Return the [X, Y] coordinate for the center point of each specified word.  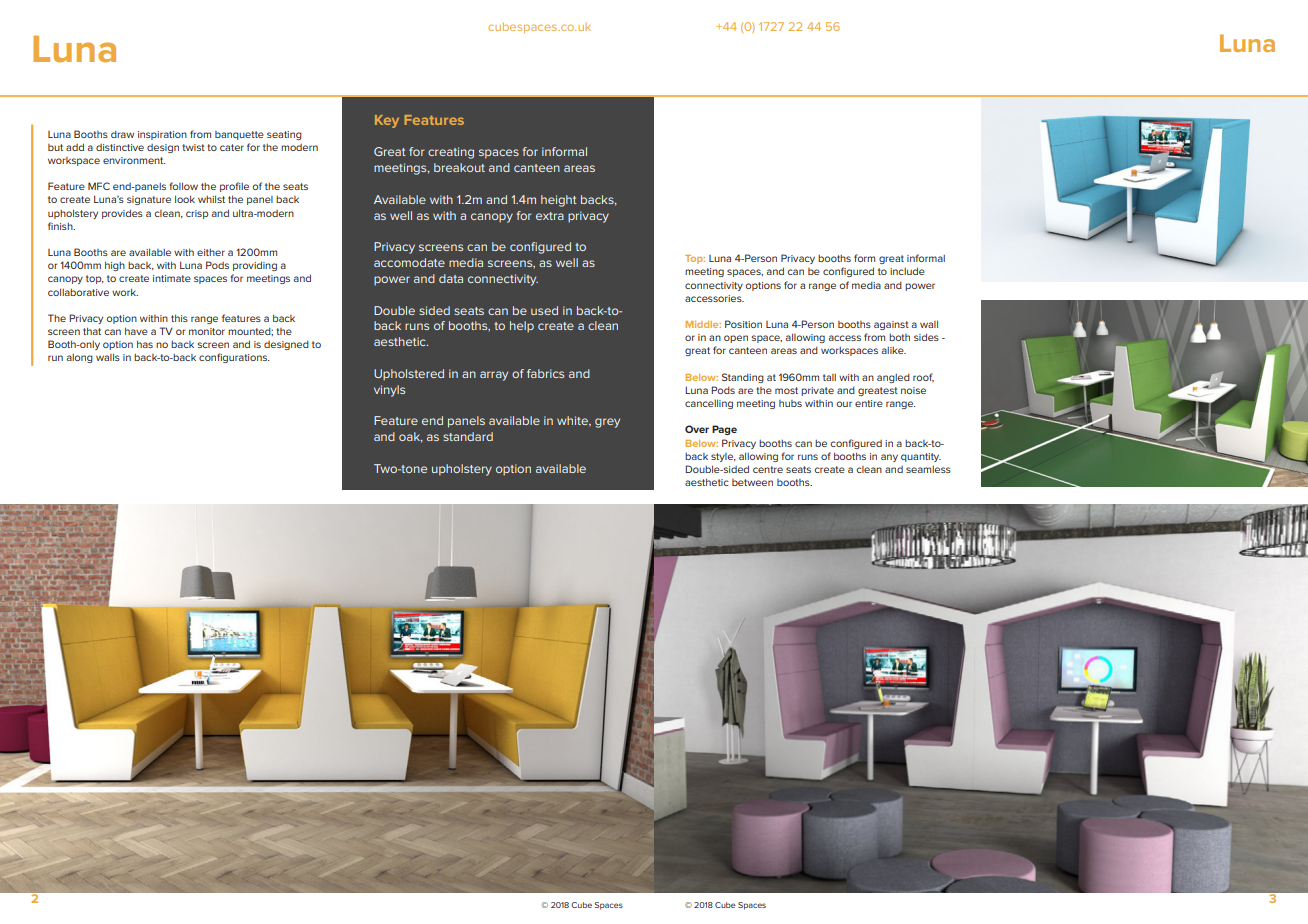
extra [550, 216]
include [907, 271]
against [891, 325]
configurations [234, 358]
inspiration [162, 135]
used [544, 310]
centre [768, 469]
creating [451, 153]
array [494, 376]
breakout [459, 167]
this [179, 318]
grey [607, 423]
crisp [197, 214]
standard [468, 436]
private [817, 391]
